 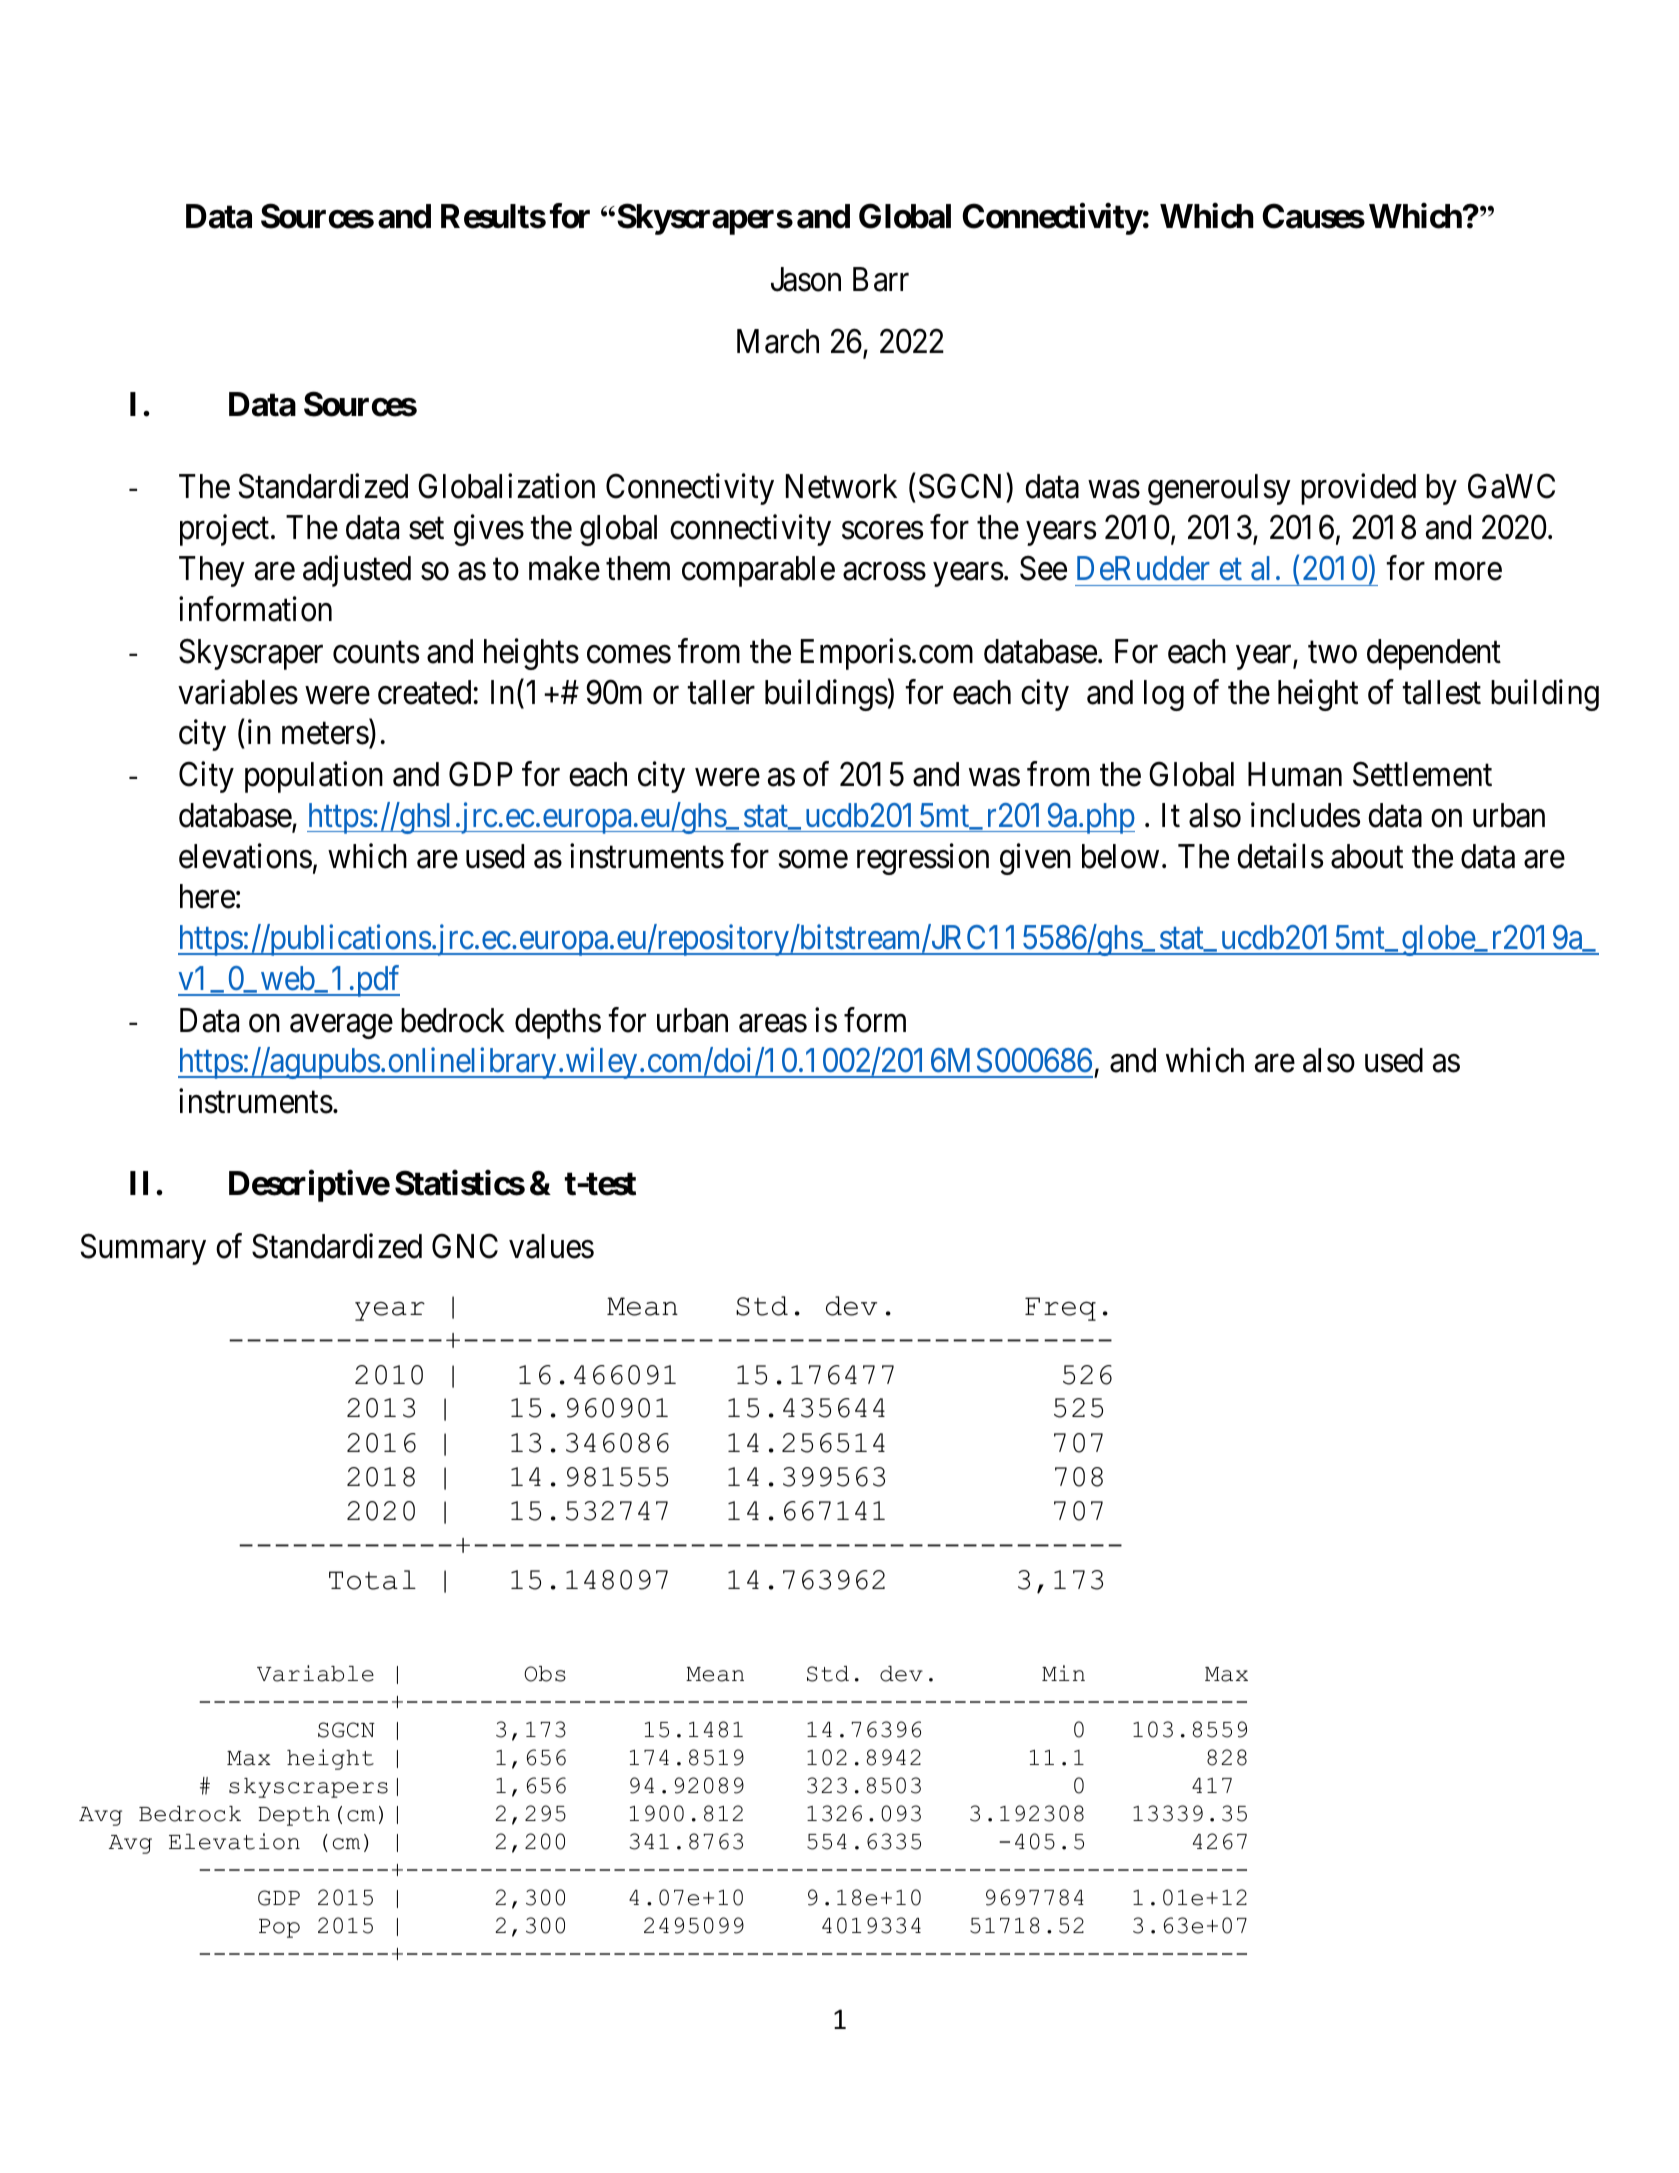 What do you see at coordinates (813, 859) in the screenshot?
I see `some` at bounding box center [813, 859].
